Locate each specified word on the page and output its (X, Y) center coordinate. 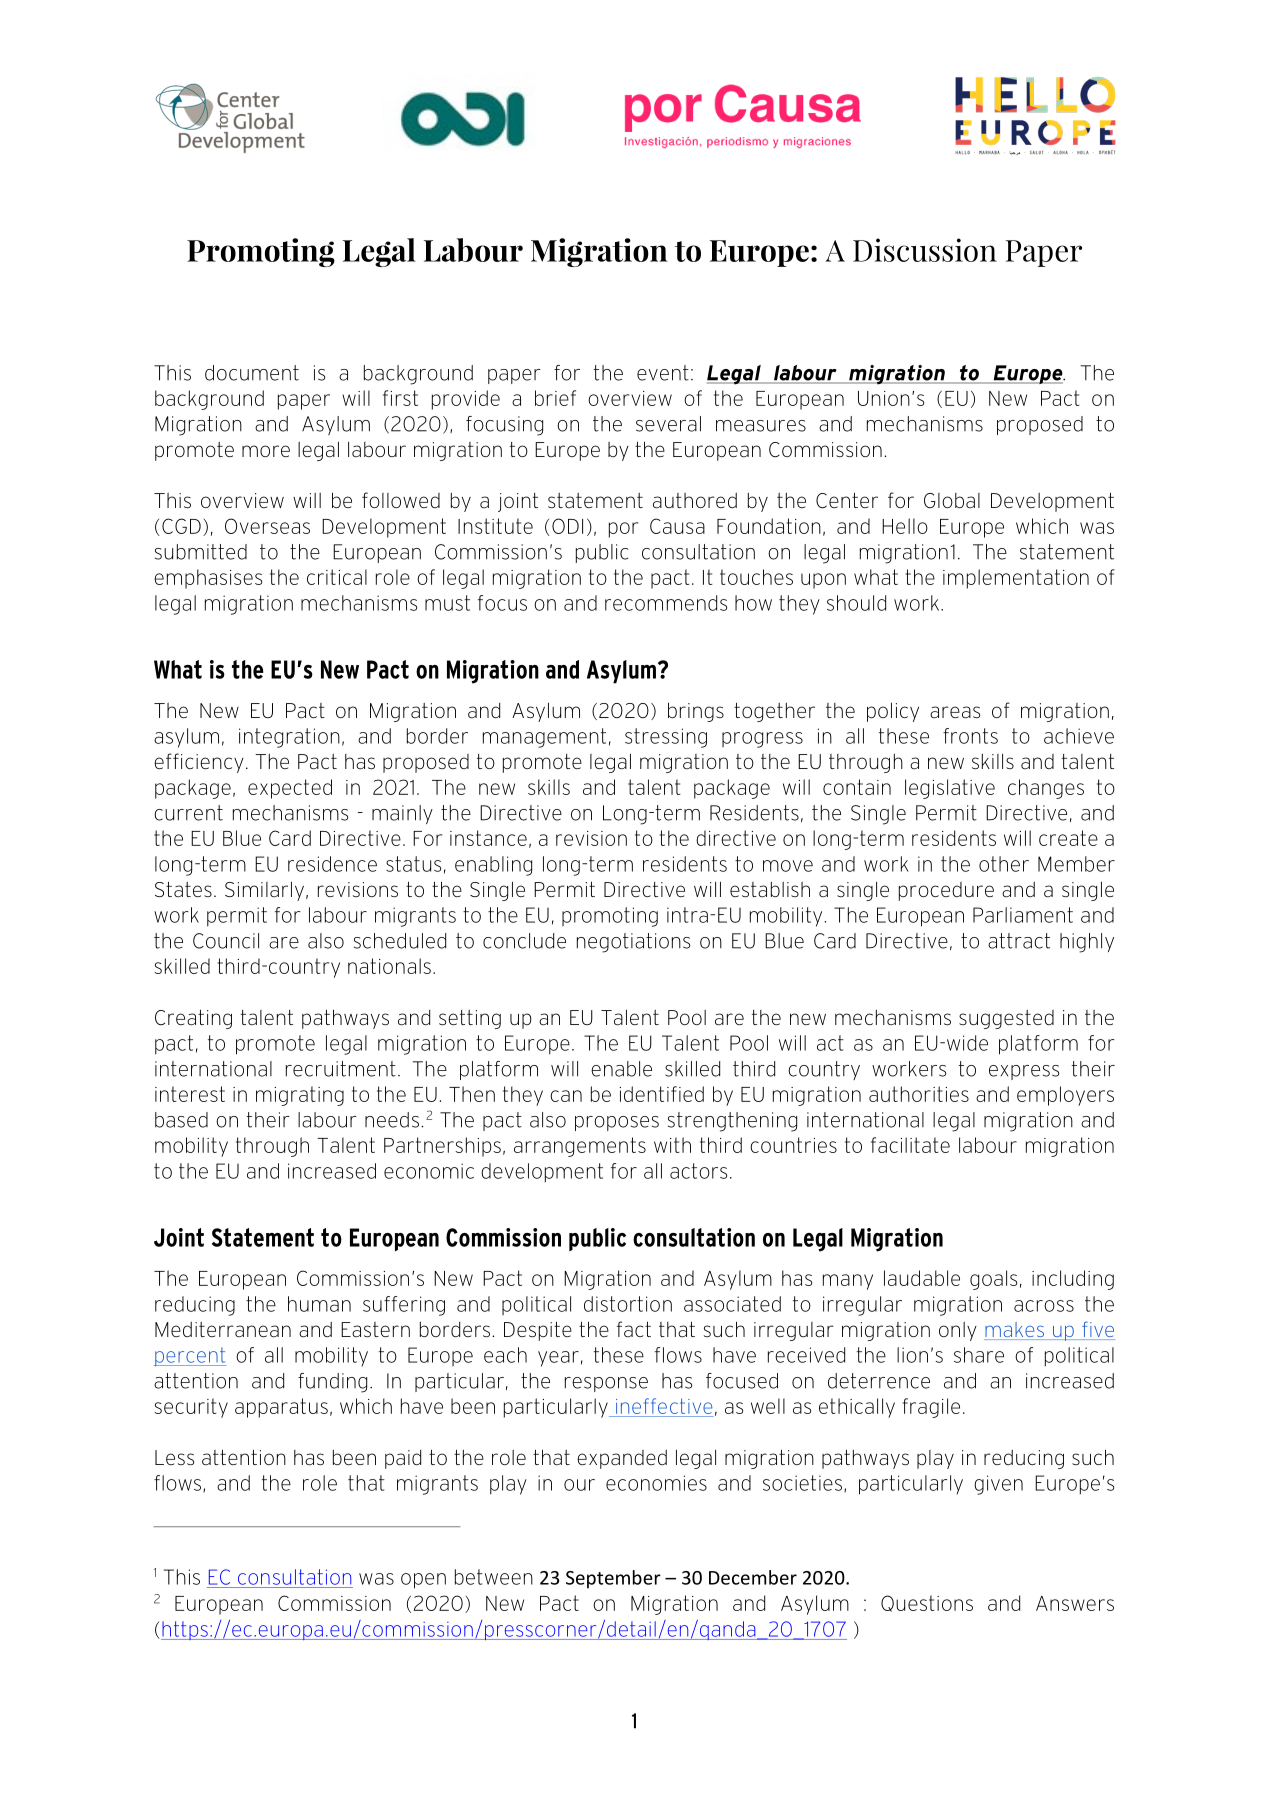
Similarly (264, 891)
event (663, 373)
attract (1019, 941)
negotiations (633, 943)
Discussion (925, 250)
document (252, 373)
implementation (1016, 579)
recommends (666, 603)
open (423, 1581)
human (319, 1304)
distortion (628, 1304)
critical (337, 577)
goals (993, 1280)
